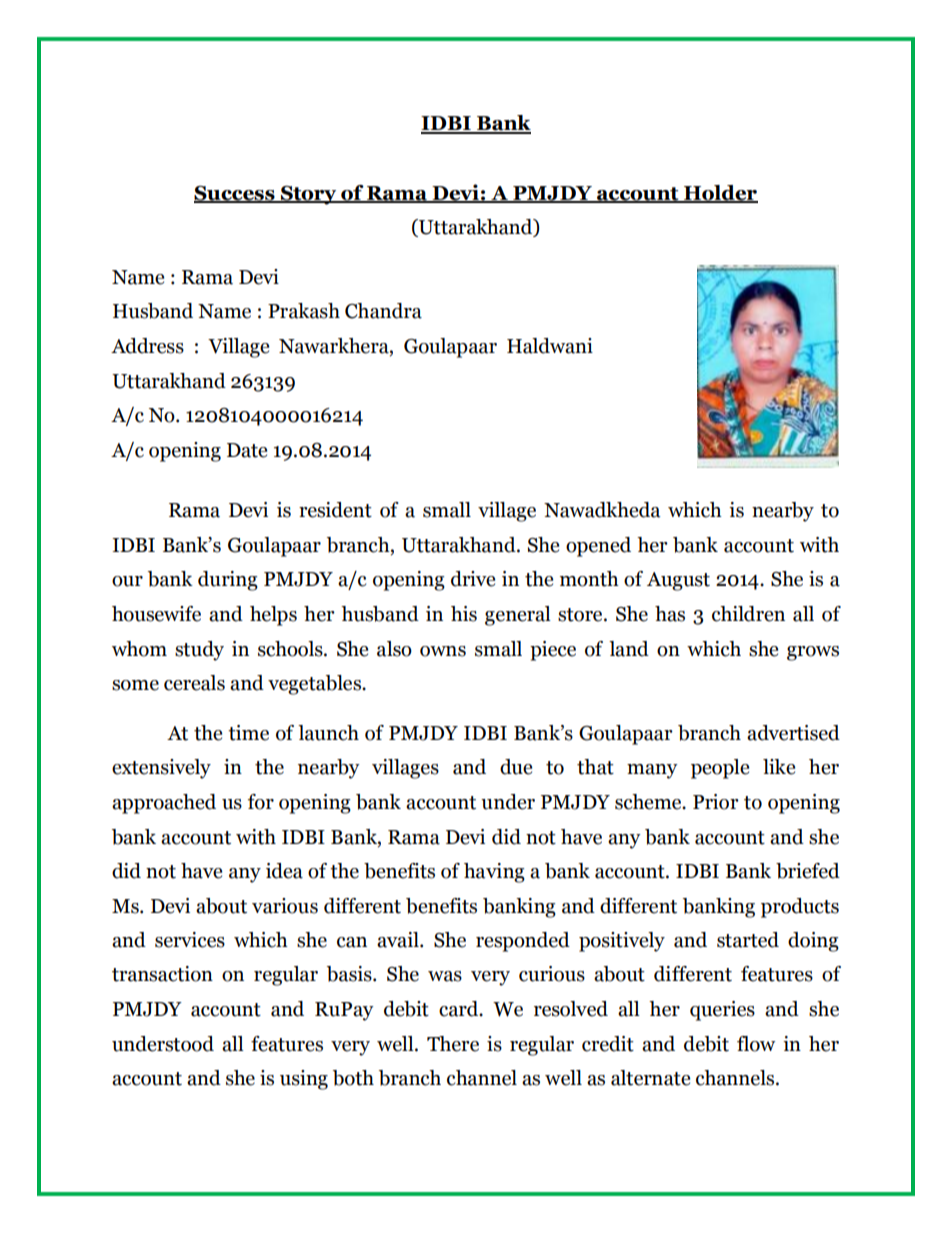 This image has width=952, height=1233. I want to click on There, so click(453, 1044).
